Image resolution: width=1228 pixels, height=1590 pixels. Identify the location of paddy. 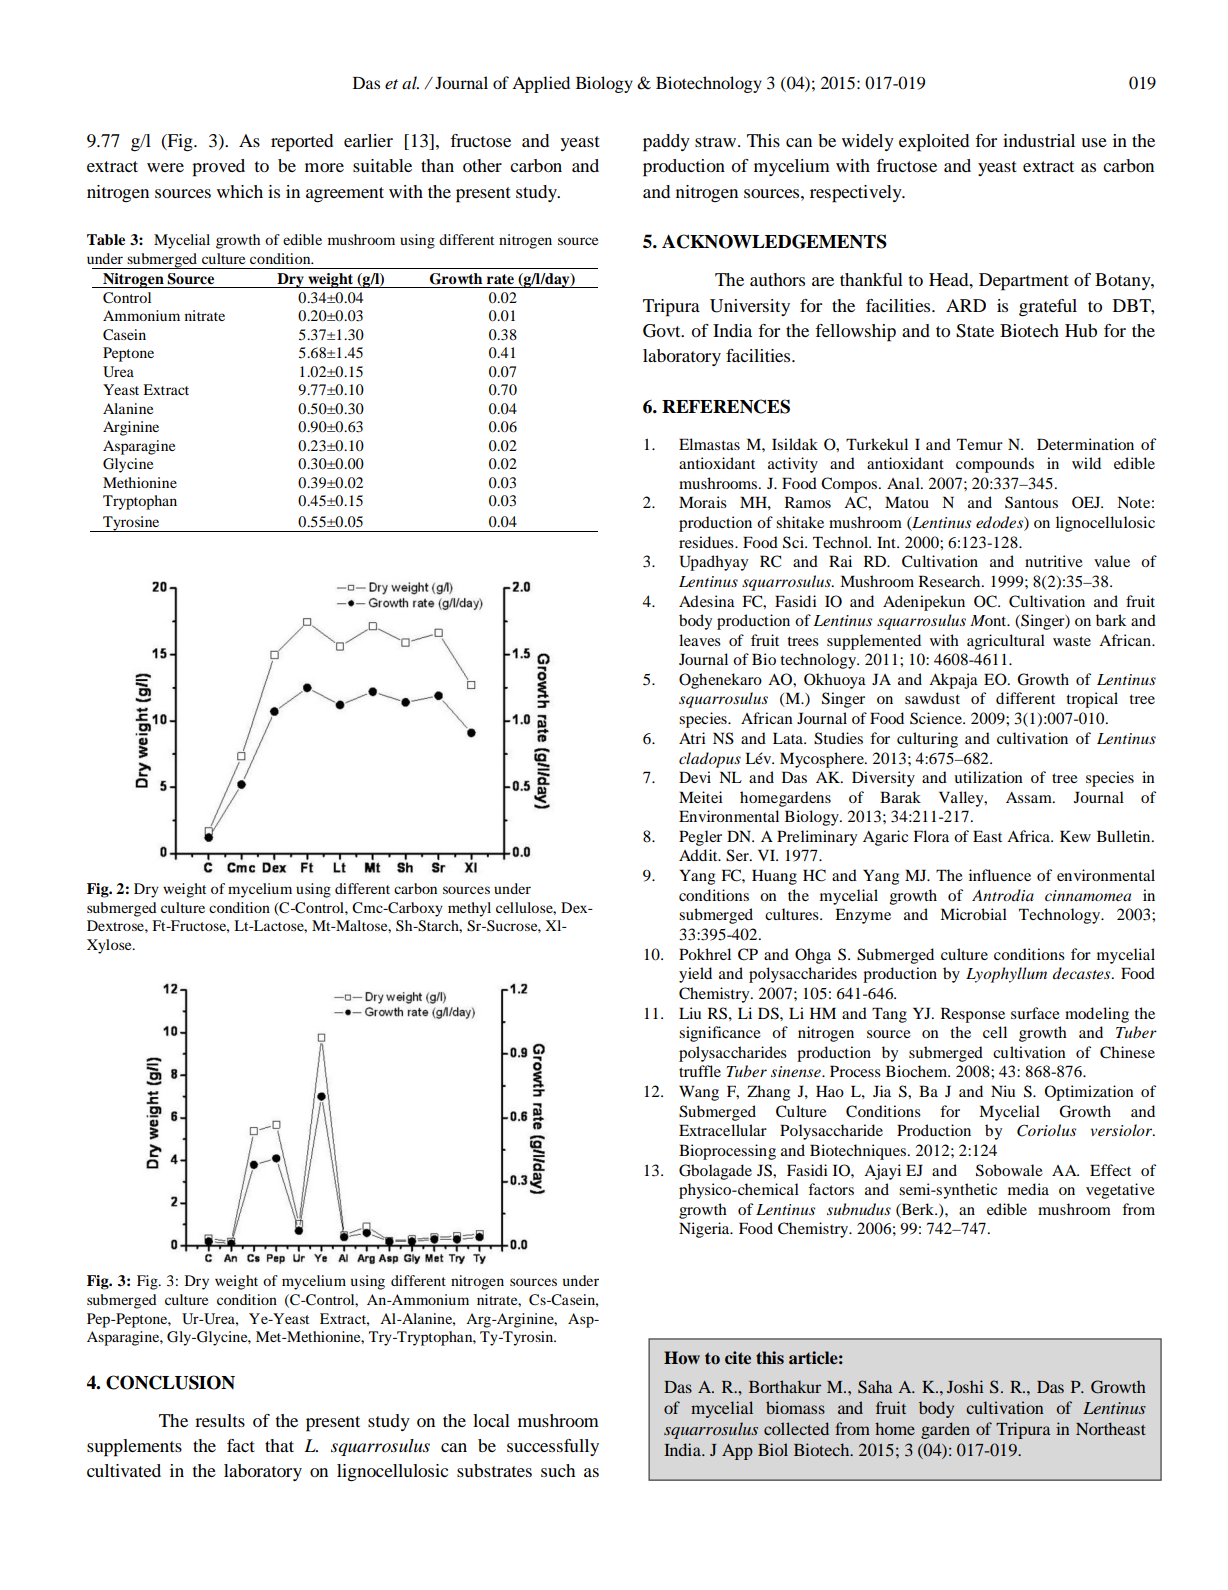
(666, 143).
